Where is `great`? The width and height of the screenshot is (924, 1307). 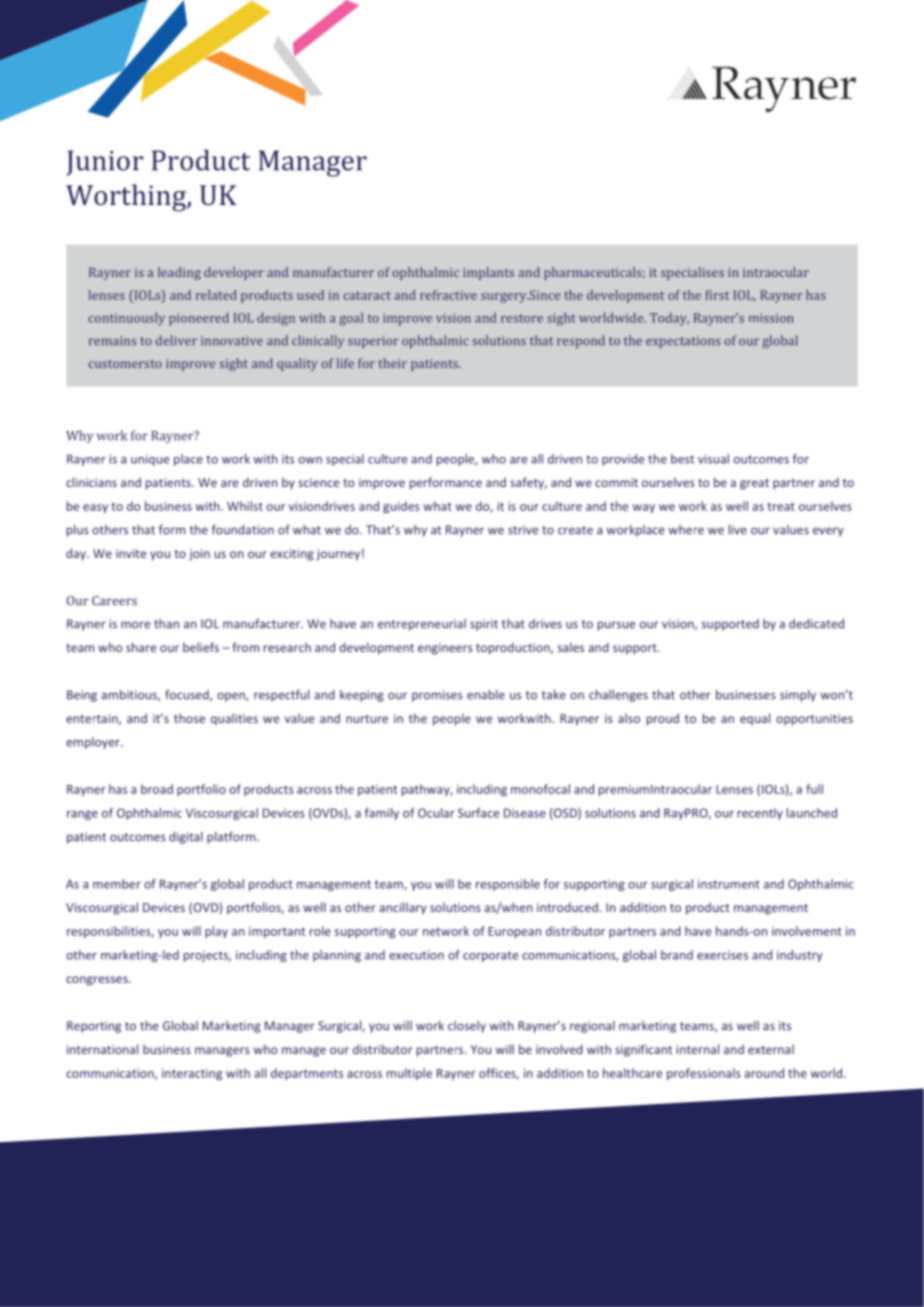 great is located at coordinates (754, 484).
